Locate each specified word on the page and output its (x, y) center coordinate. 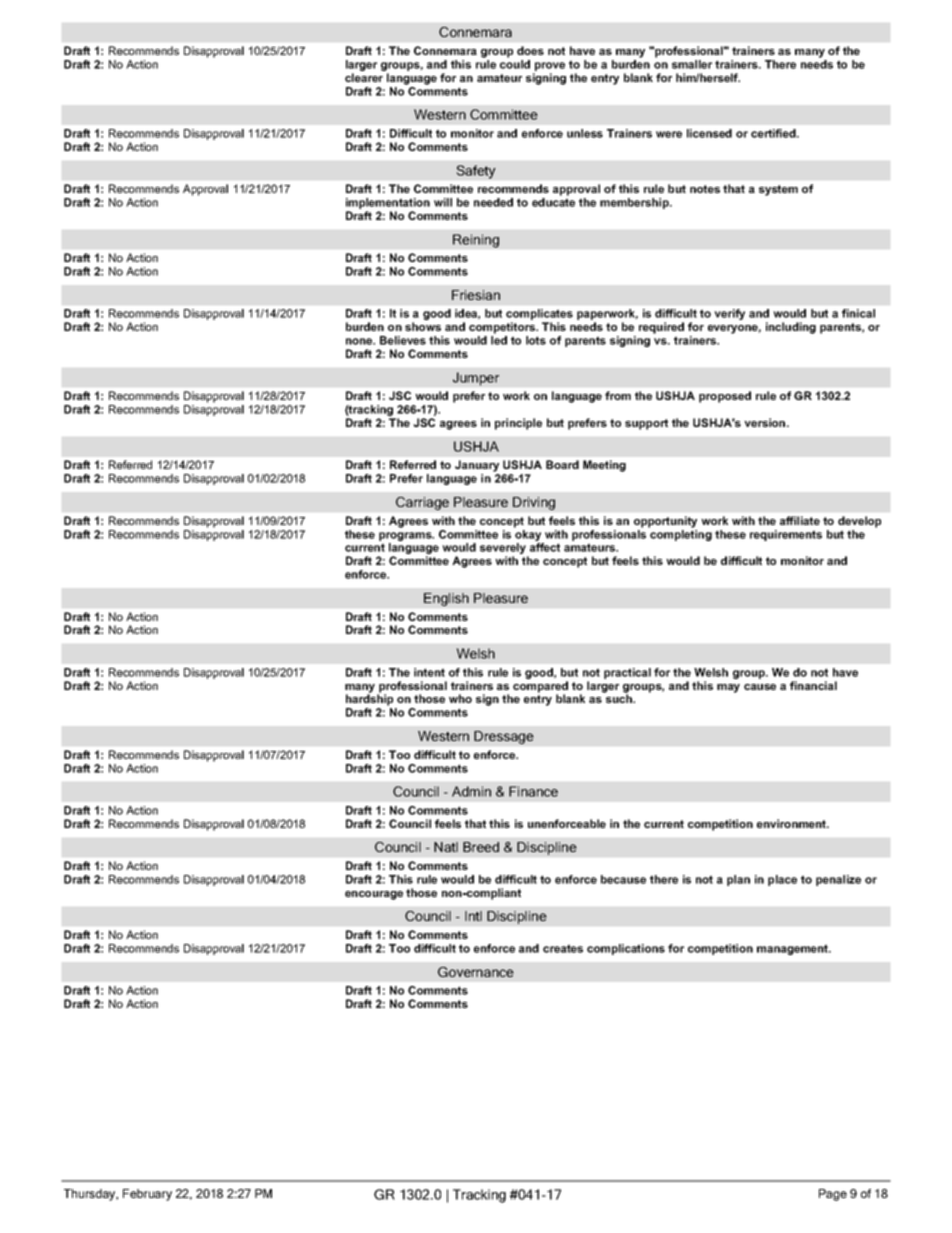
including (791, 328)
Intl (473, 916)
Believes (403, 340)
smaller (692, 64)
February (147, 1195)
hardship (369, 700)
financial (813, 685)
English (446, 599)
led (499, 340)
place (782, 880)
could (515, 64)
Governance (476, 972)
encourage (374, 895)
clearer (364, 77)
